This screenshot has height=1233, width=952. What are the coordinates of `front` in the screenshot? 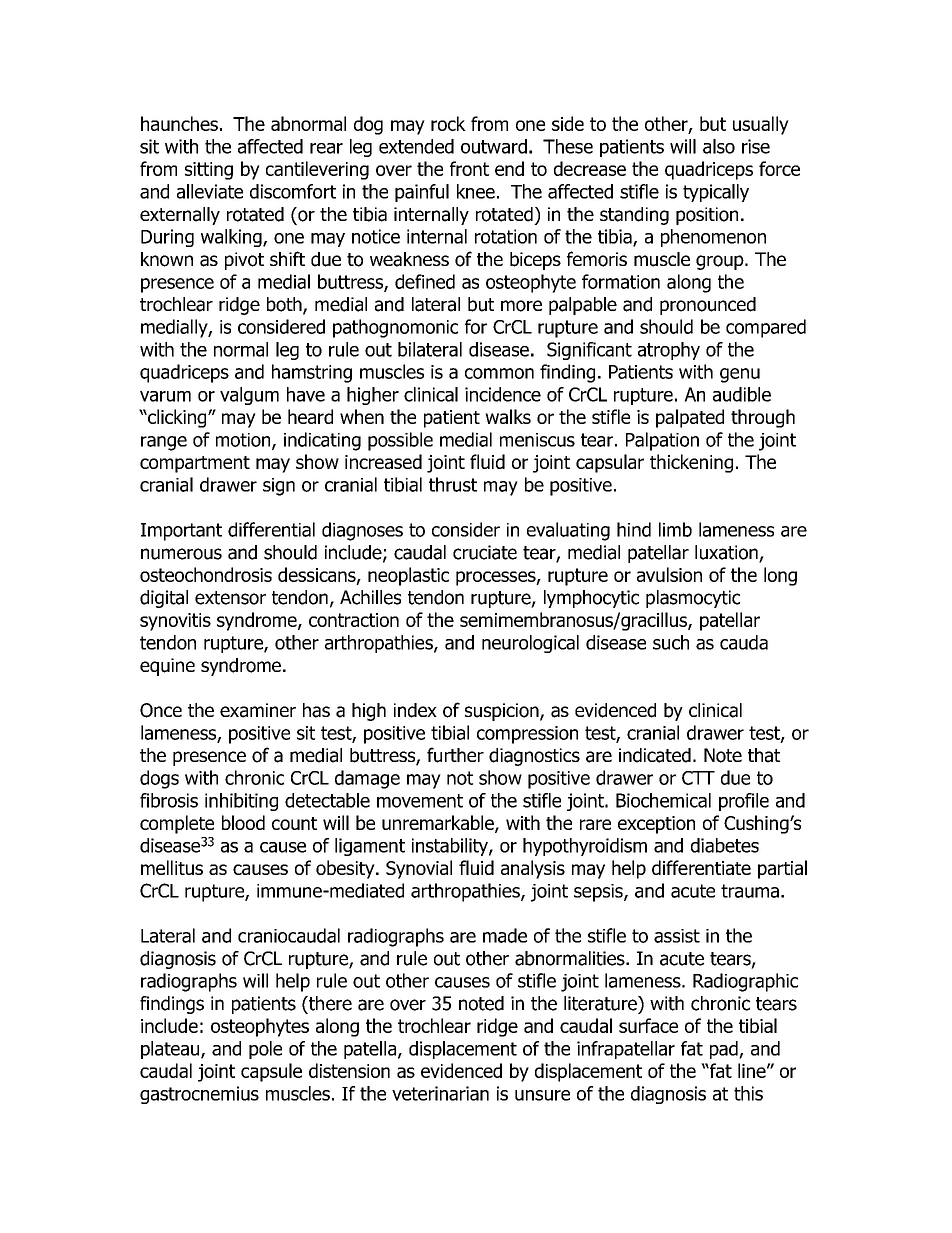 It's located at (469, 168).
